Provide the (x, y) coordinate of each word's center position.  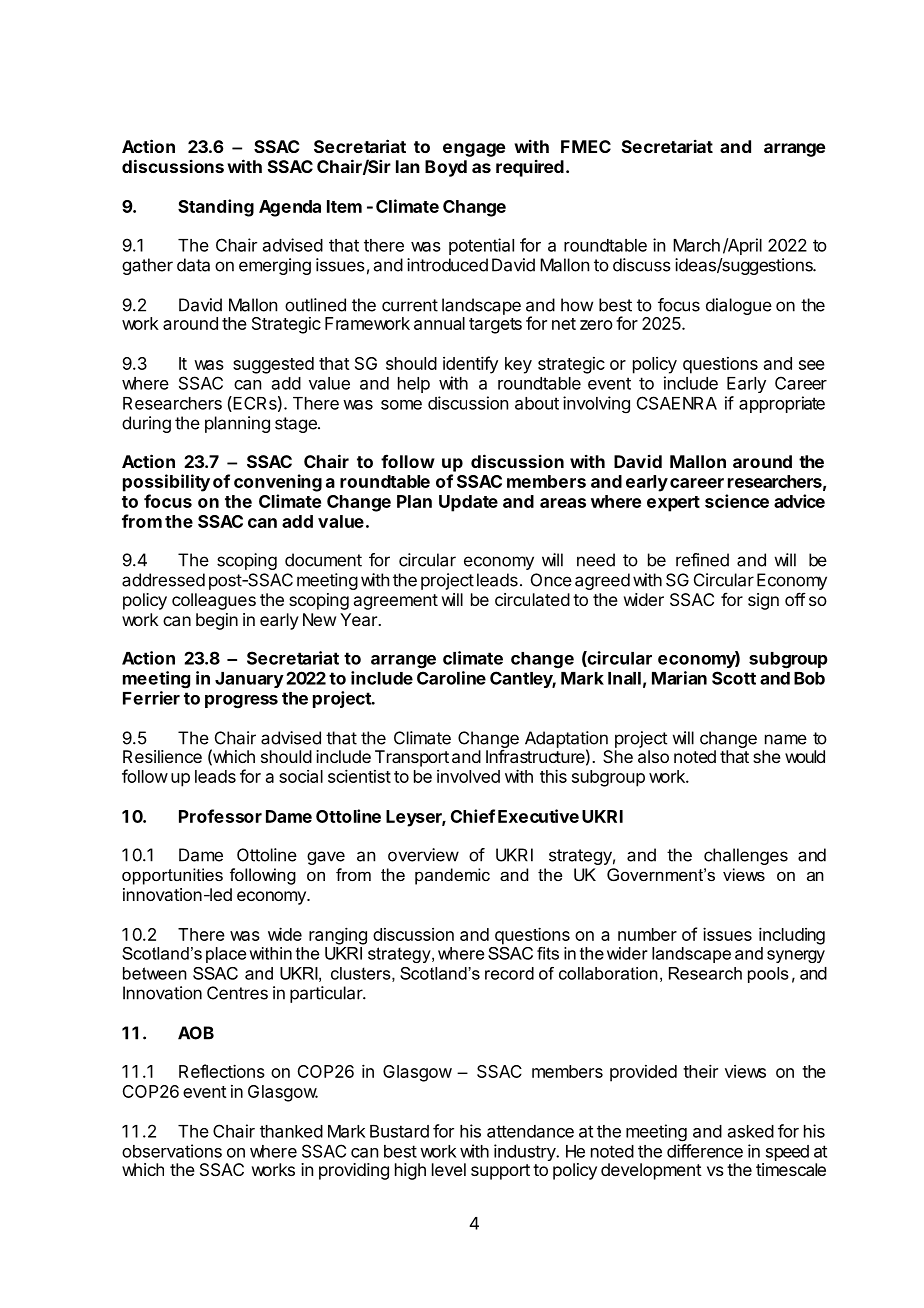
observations (172, 1151)
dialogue (739, 306)
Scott (734, 678)
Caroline (451, 678)
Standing (216, 208)
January (249, 680)
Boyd (446, 168)
